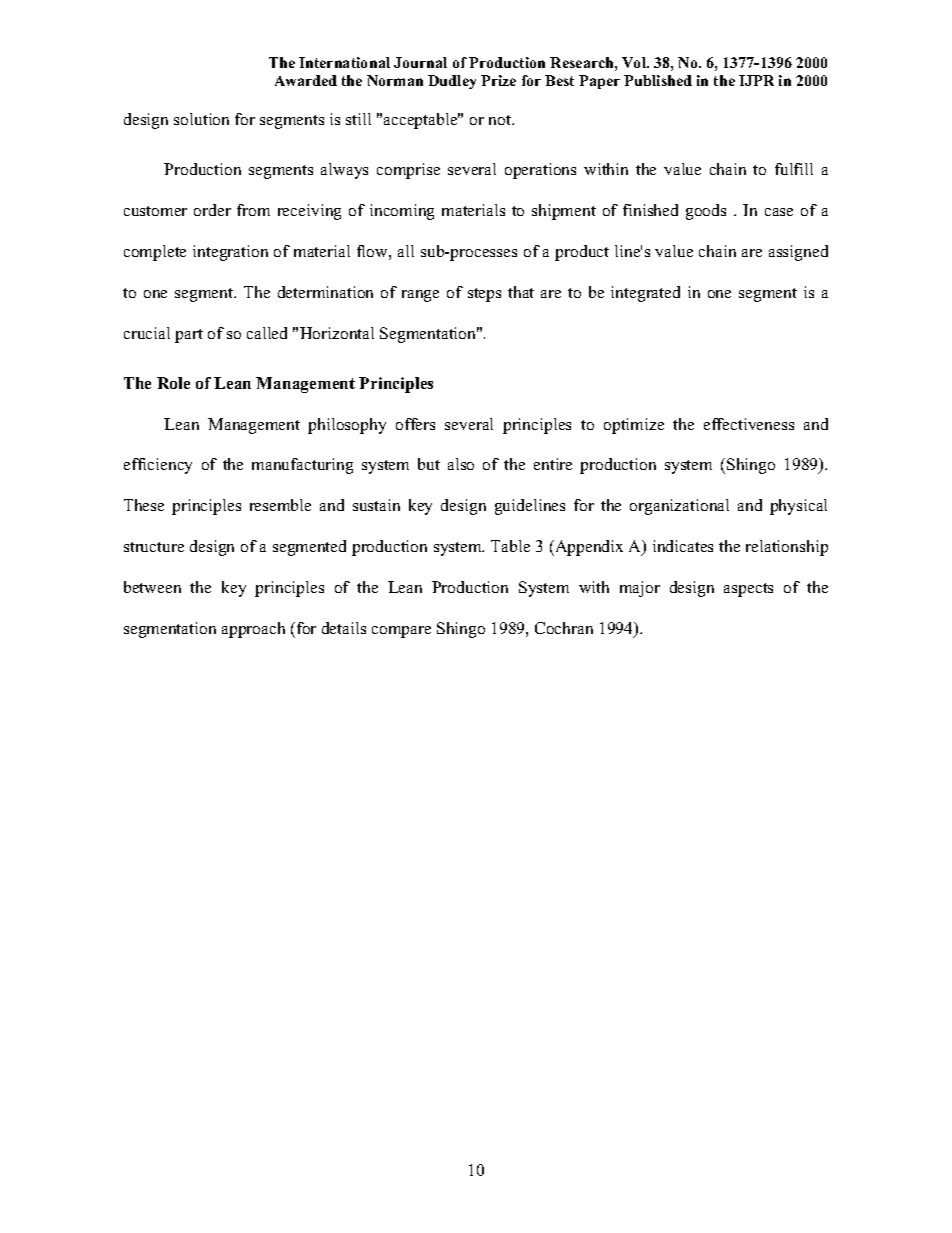 Image resolution: width=952 pixels, height=1233 pixels. I want to click on Awarded, so click(306, 80).
